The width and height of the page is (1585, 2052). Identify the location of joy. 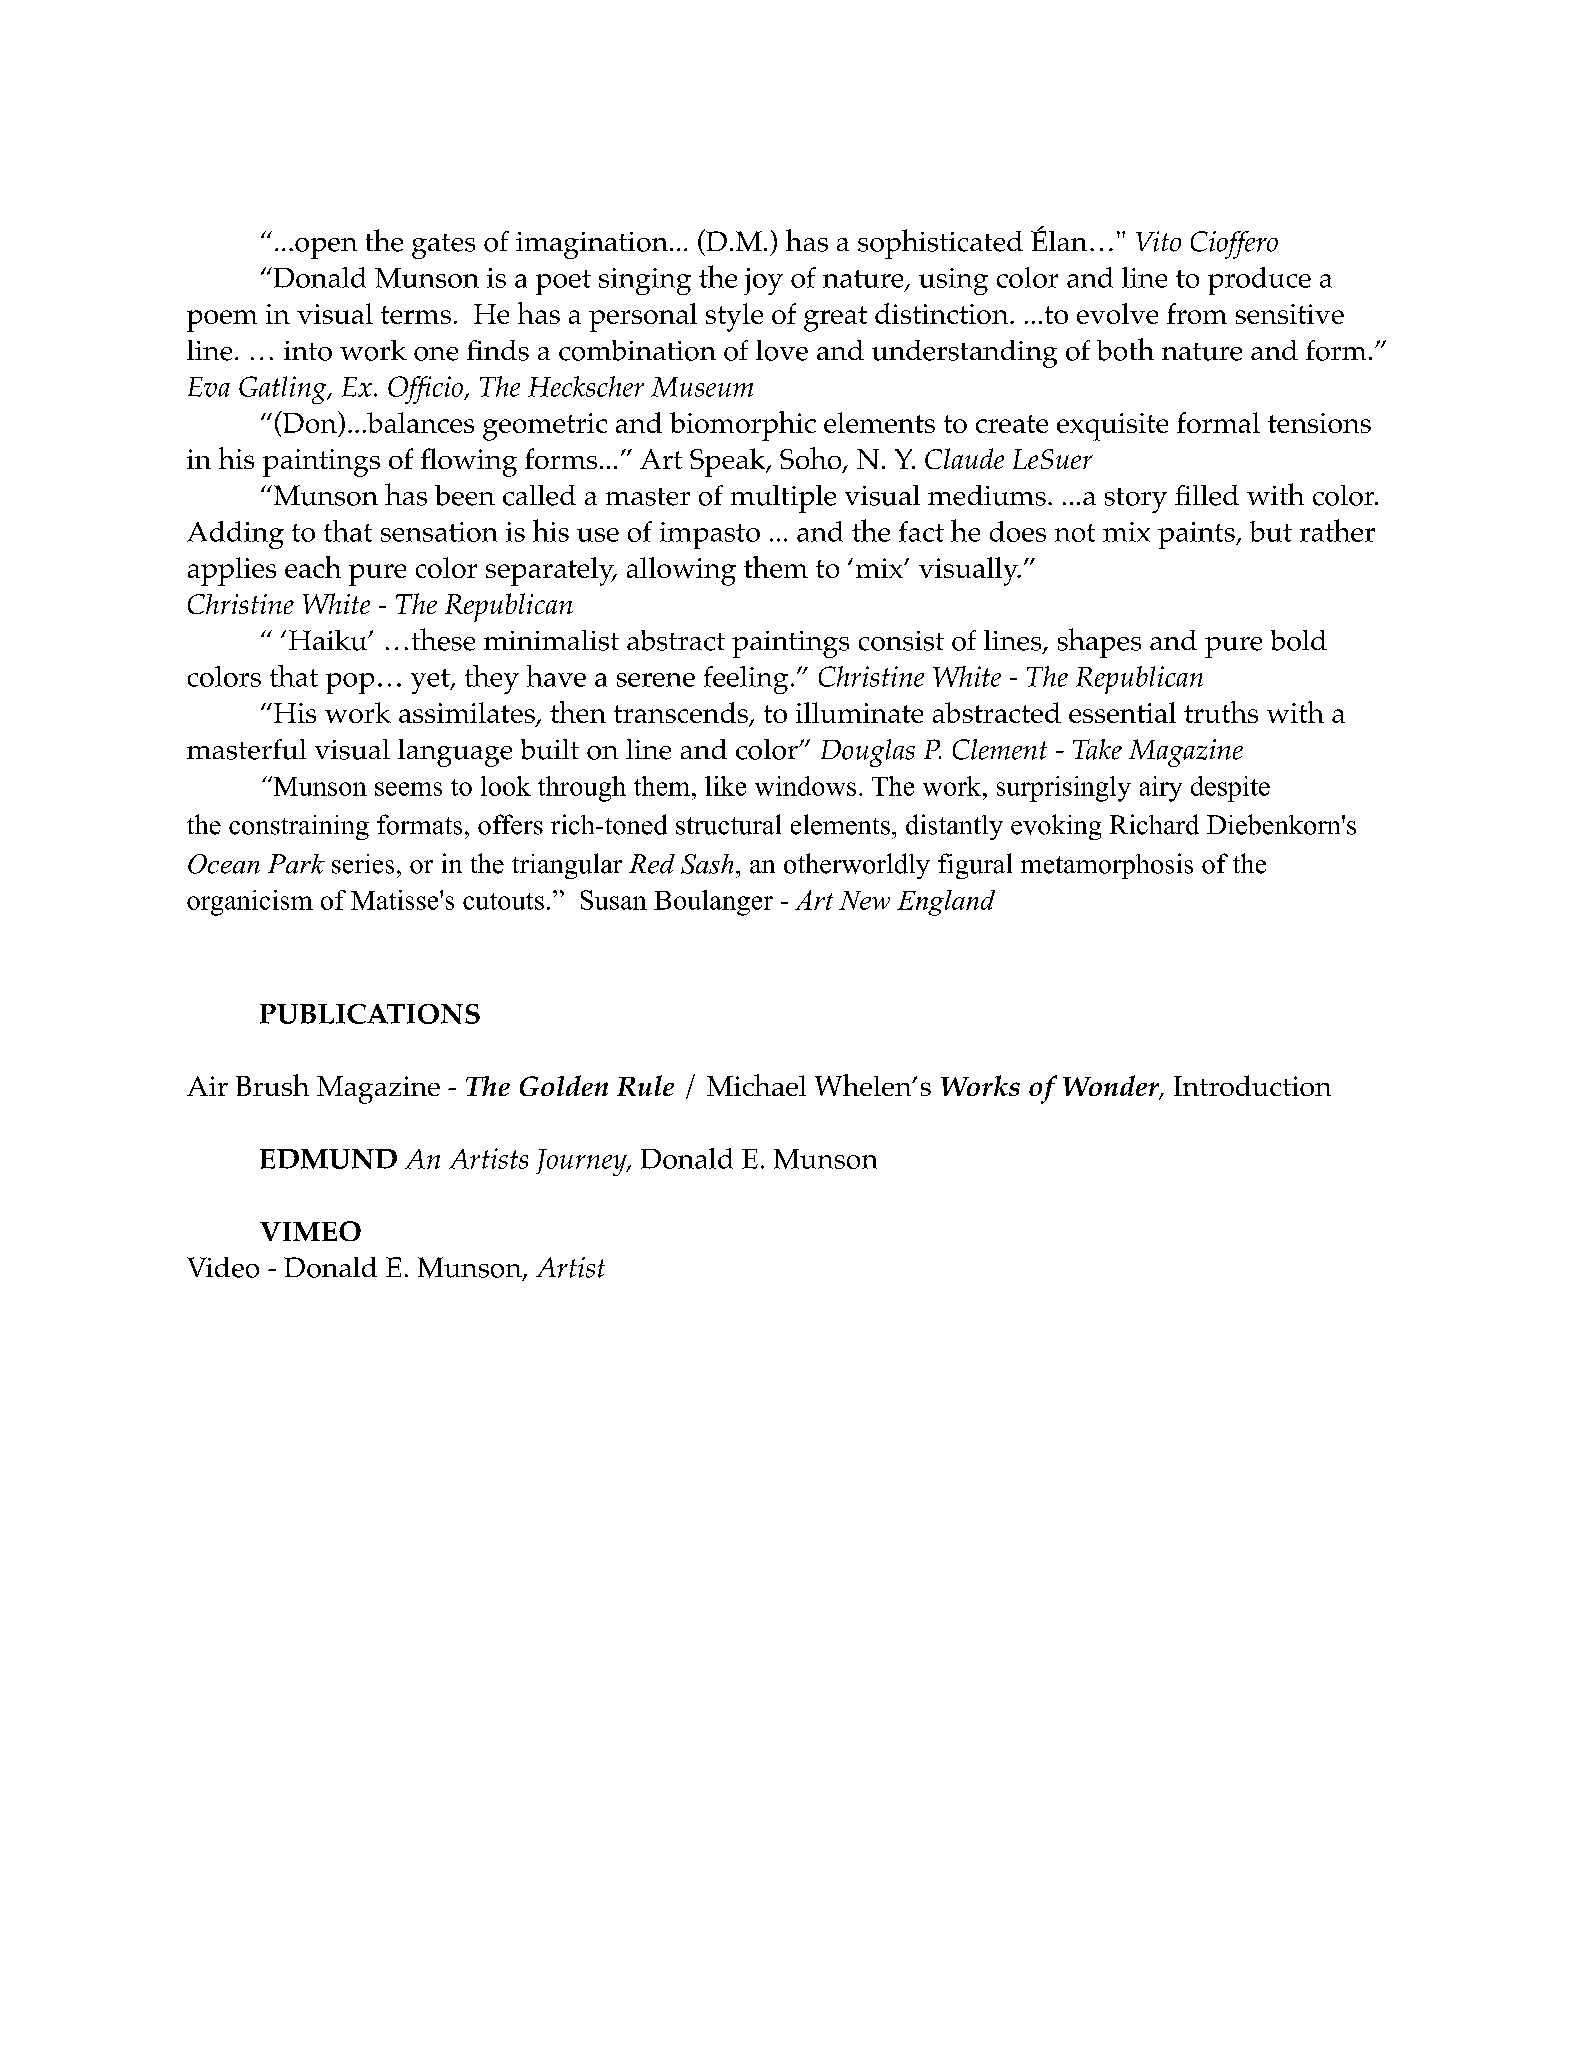
(763, 281).
